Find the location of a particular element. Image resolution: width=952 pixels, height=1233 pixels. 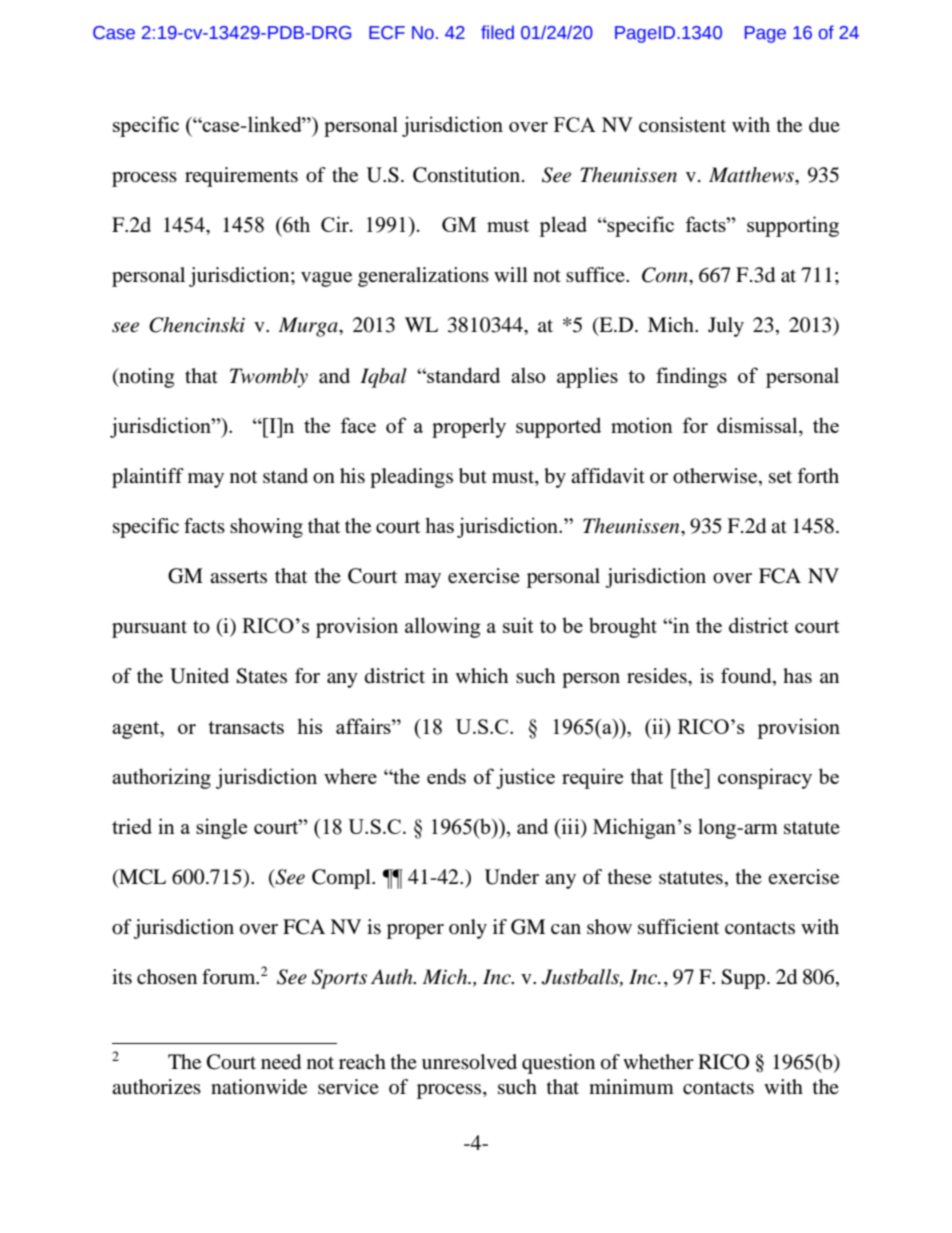

filed is located at coordinates (497, 32).
